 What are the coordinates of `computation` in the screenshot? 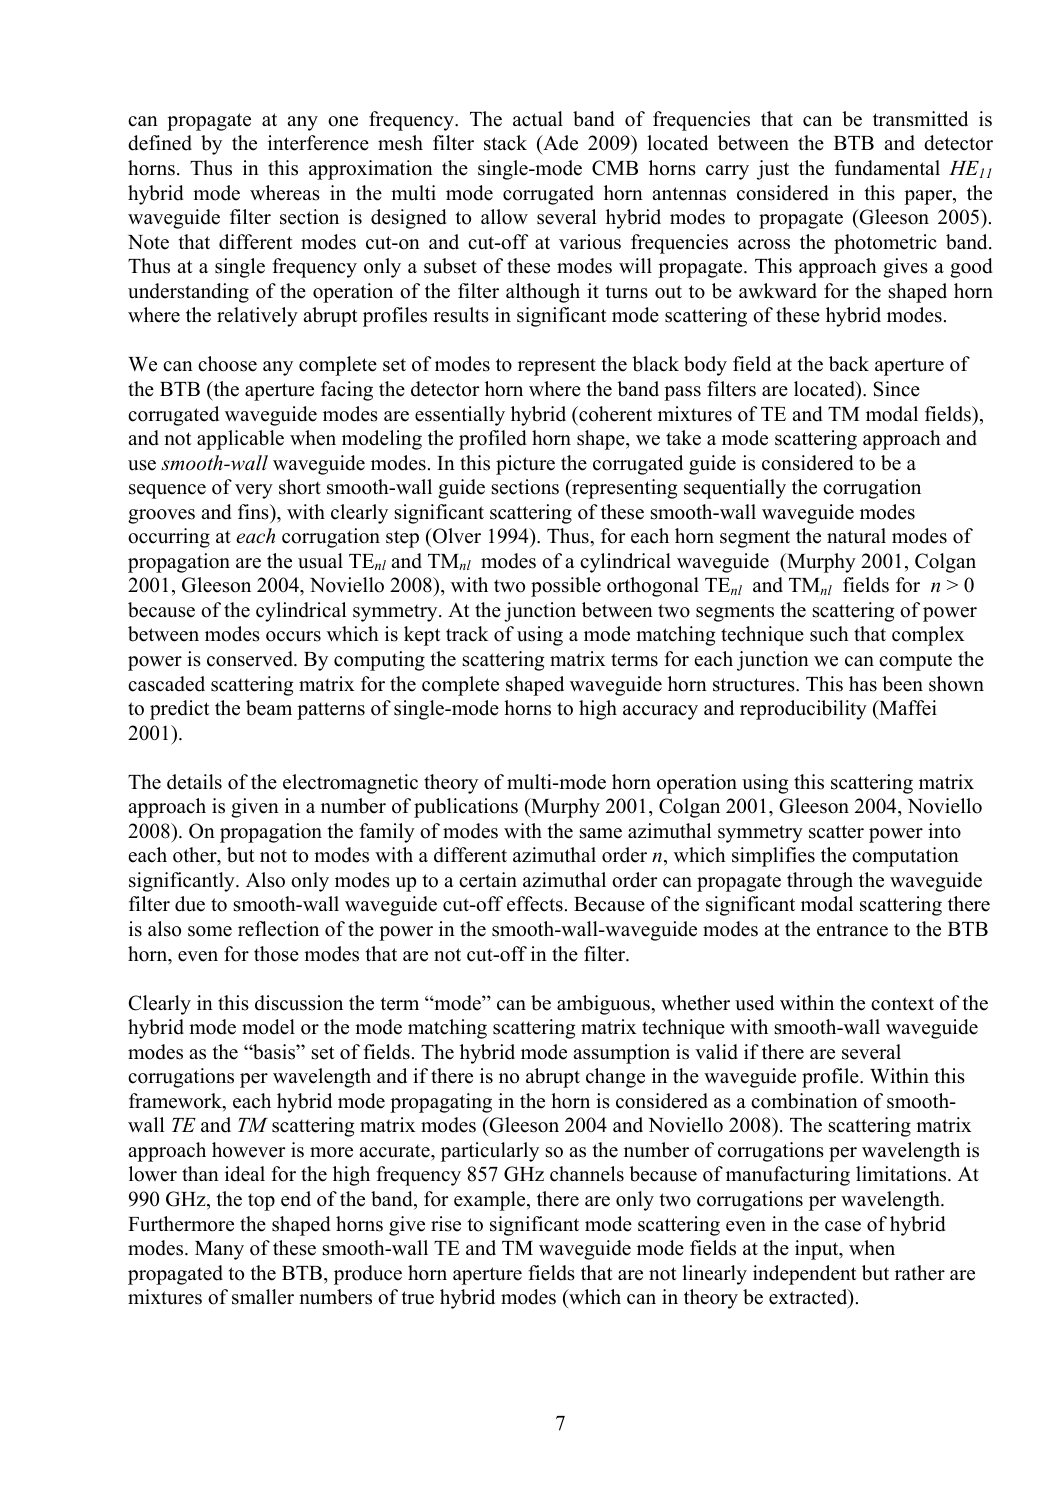 It's located at (905, 857).
